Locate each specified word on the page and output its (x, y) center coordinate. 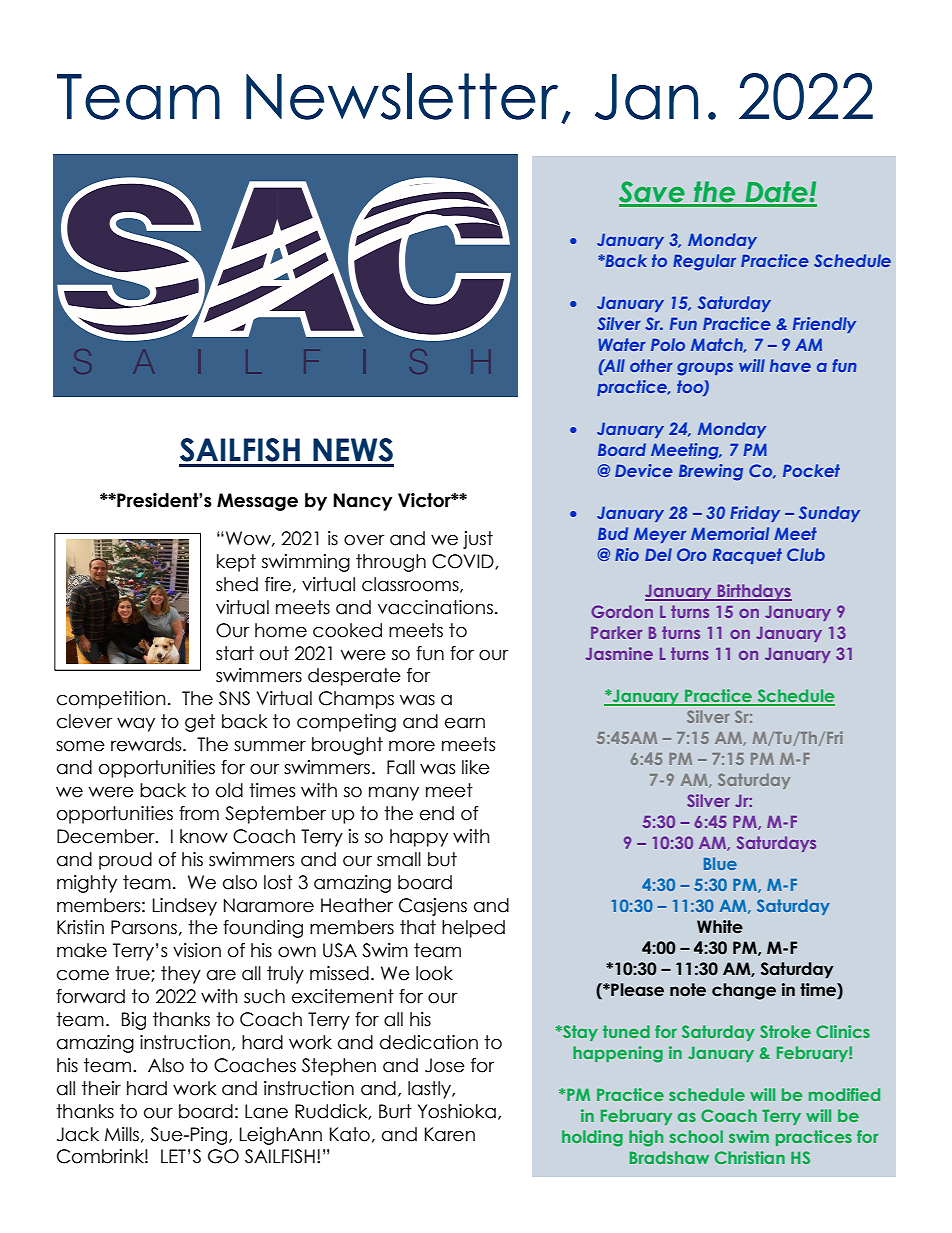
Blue (720, 863)
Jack (78, 1134)
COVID (464, 562)
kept (236, 563)
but (442, 859)
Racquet (747, 556)
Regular (704, 262)
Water (622, 344)
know (204, 836)
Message (257, 502)
